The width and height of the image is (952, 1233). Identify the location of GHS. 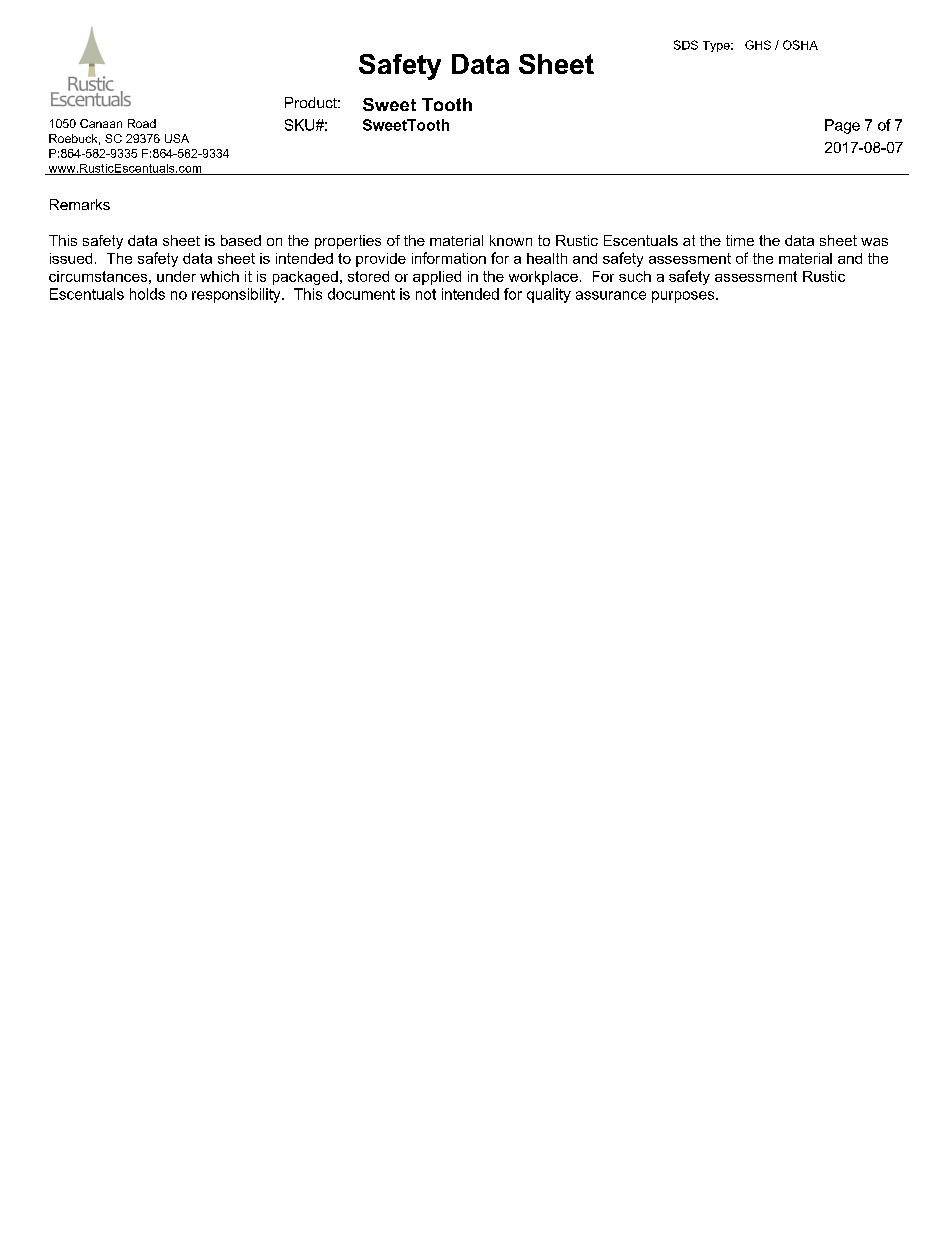
(758, 45).
